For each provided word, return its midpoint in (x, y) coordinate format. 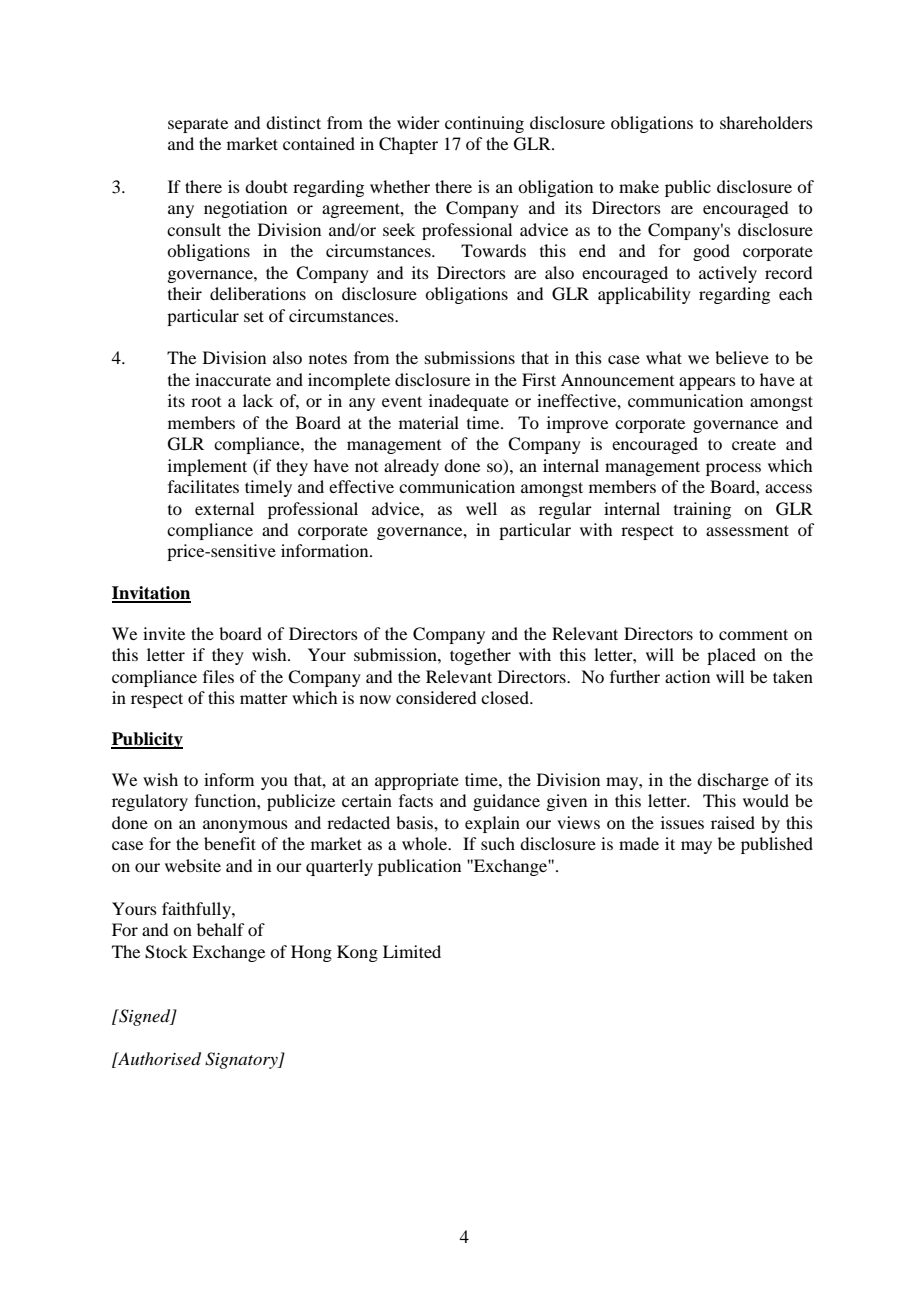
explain (492, 824)
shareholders (766, 122)
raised (733, 822)
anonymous (245, 826)
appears (707, 383)
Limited (412, 951)
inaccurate (233, 379)
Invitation (151, 594)
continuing (484, 124)
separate (198, 125)
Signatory (242, 1060)
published (777, 845)
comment (753, 634)
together (480, 656)
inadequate (469, 402)
